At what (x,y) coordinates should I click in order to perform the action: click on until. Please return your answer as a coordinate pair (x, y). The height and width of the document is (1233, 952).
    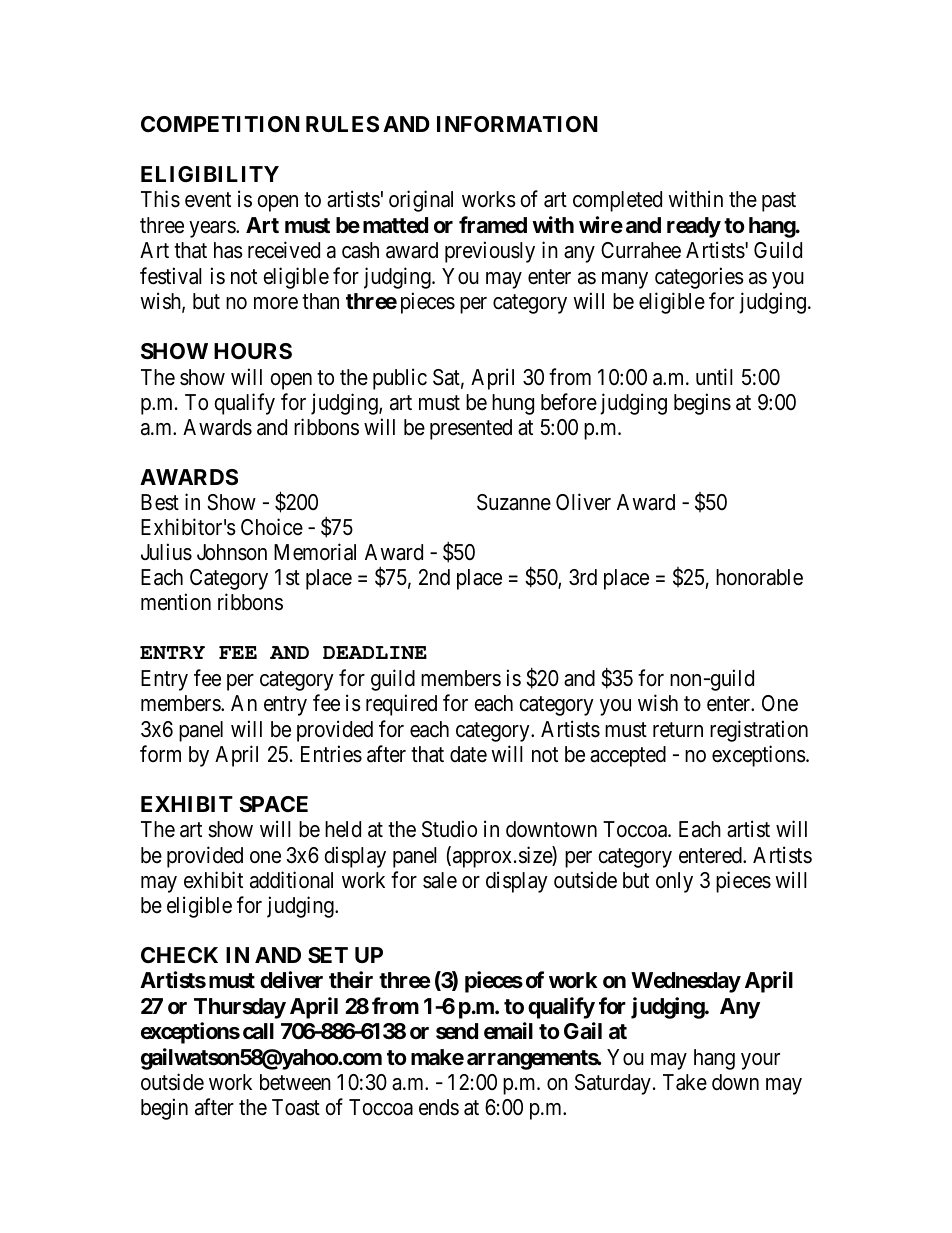
    Looking at the image, I should click on (714, 376).
